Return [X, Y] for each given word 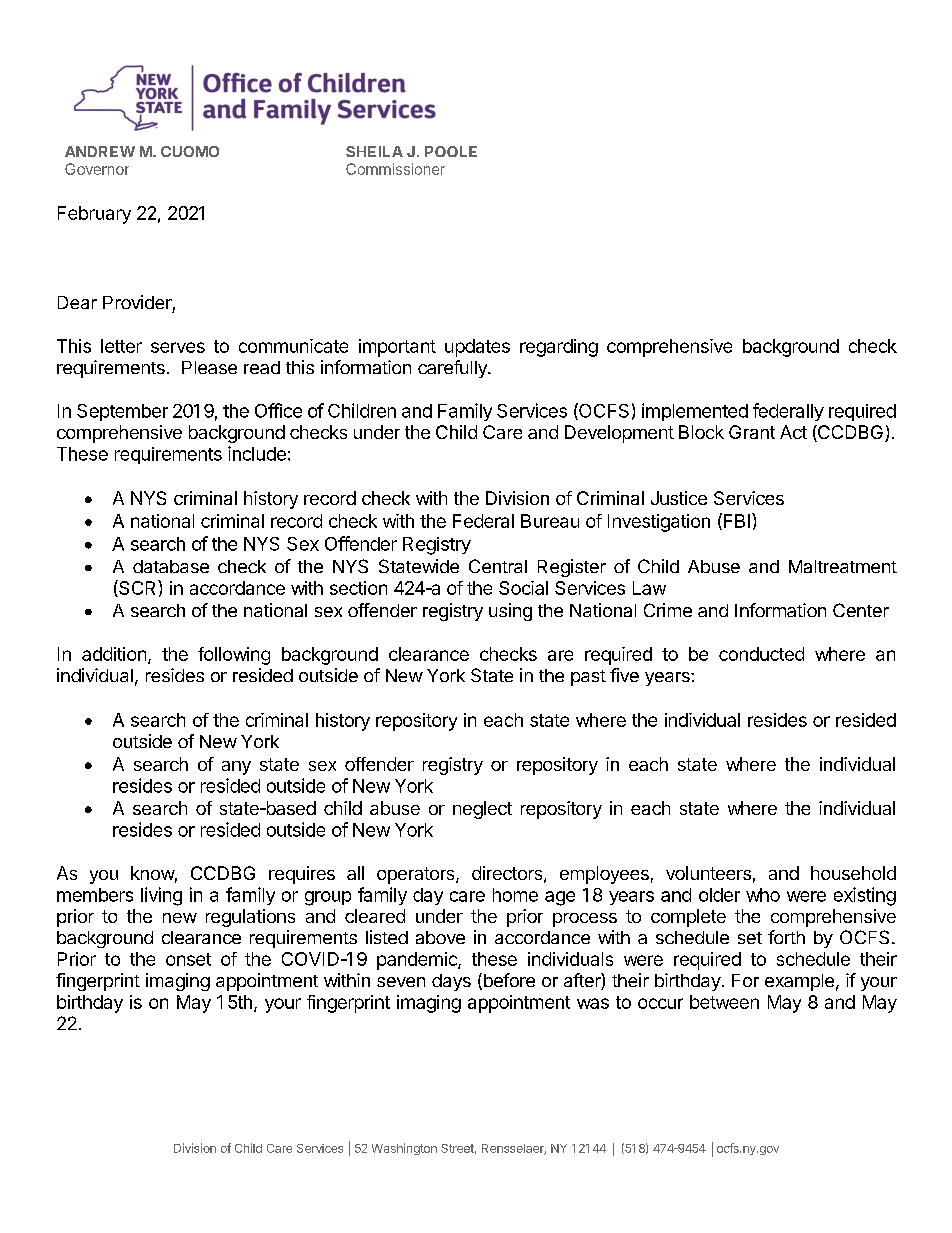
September [122, 412]
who [763, 895]
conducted [761, 654]
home [515, 895]
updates [477, 348]
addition [114, 654]
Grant [752, 432]
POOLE [451, 151]
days [451, 982]
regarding [559, 348]
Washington [404, 1149]
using [510, 612]
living [161, 896]
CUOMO [190, 151]
